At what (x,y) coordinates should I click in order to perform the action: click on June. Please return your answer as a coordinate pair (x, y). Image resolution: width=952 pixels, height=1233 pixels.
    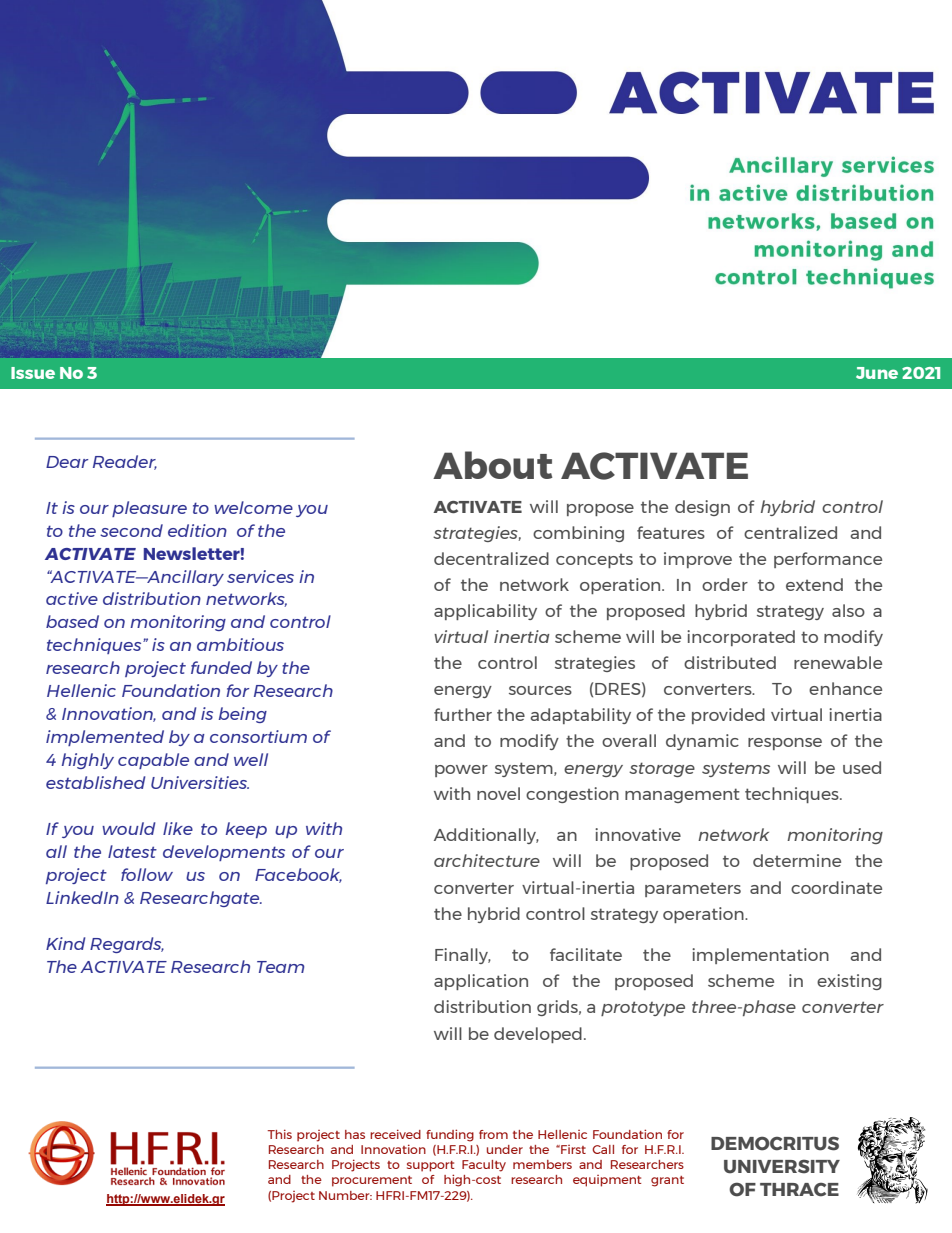
    Looking at the image, I should click on (877, 373).
